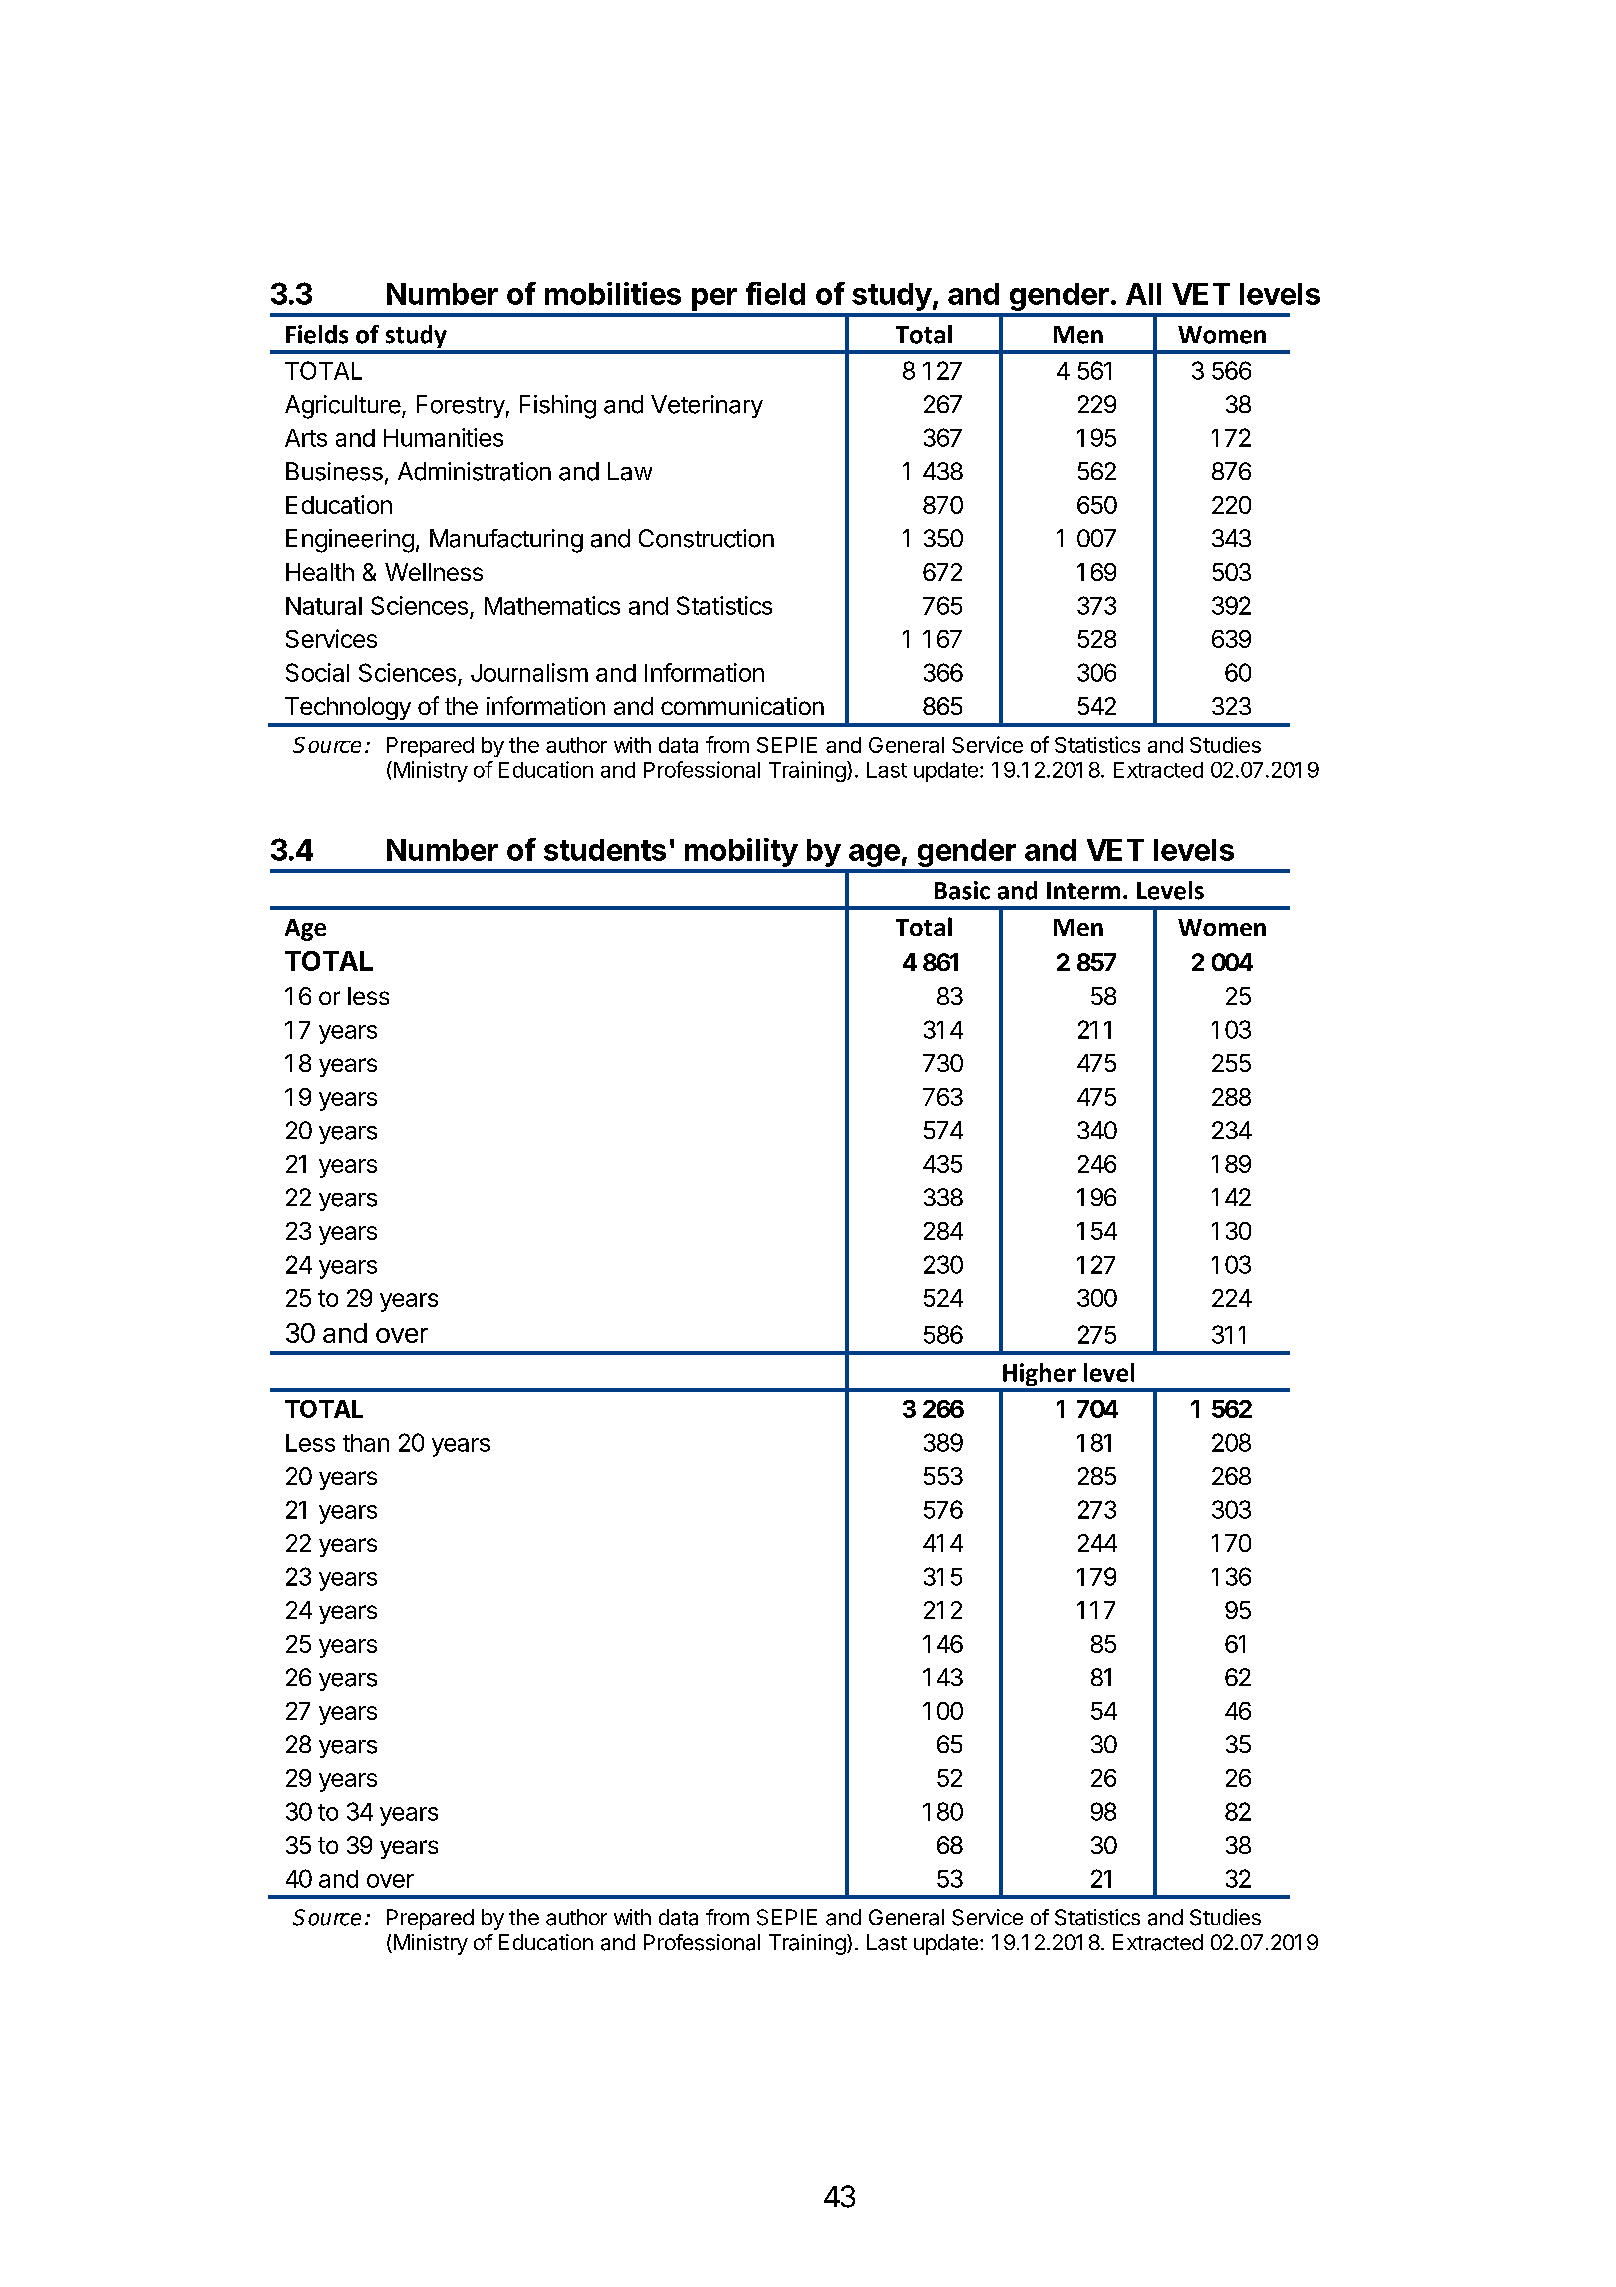  Describe the element at coordinates (366, 1443) in the screenshot. I see `than` at that location.
